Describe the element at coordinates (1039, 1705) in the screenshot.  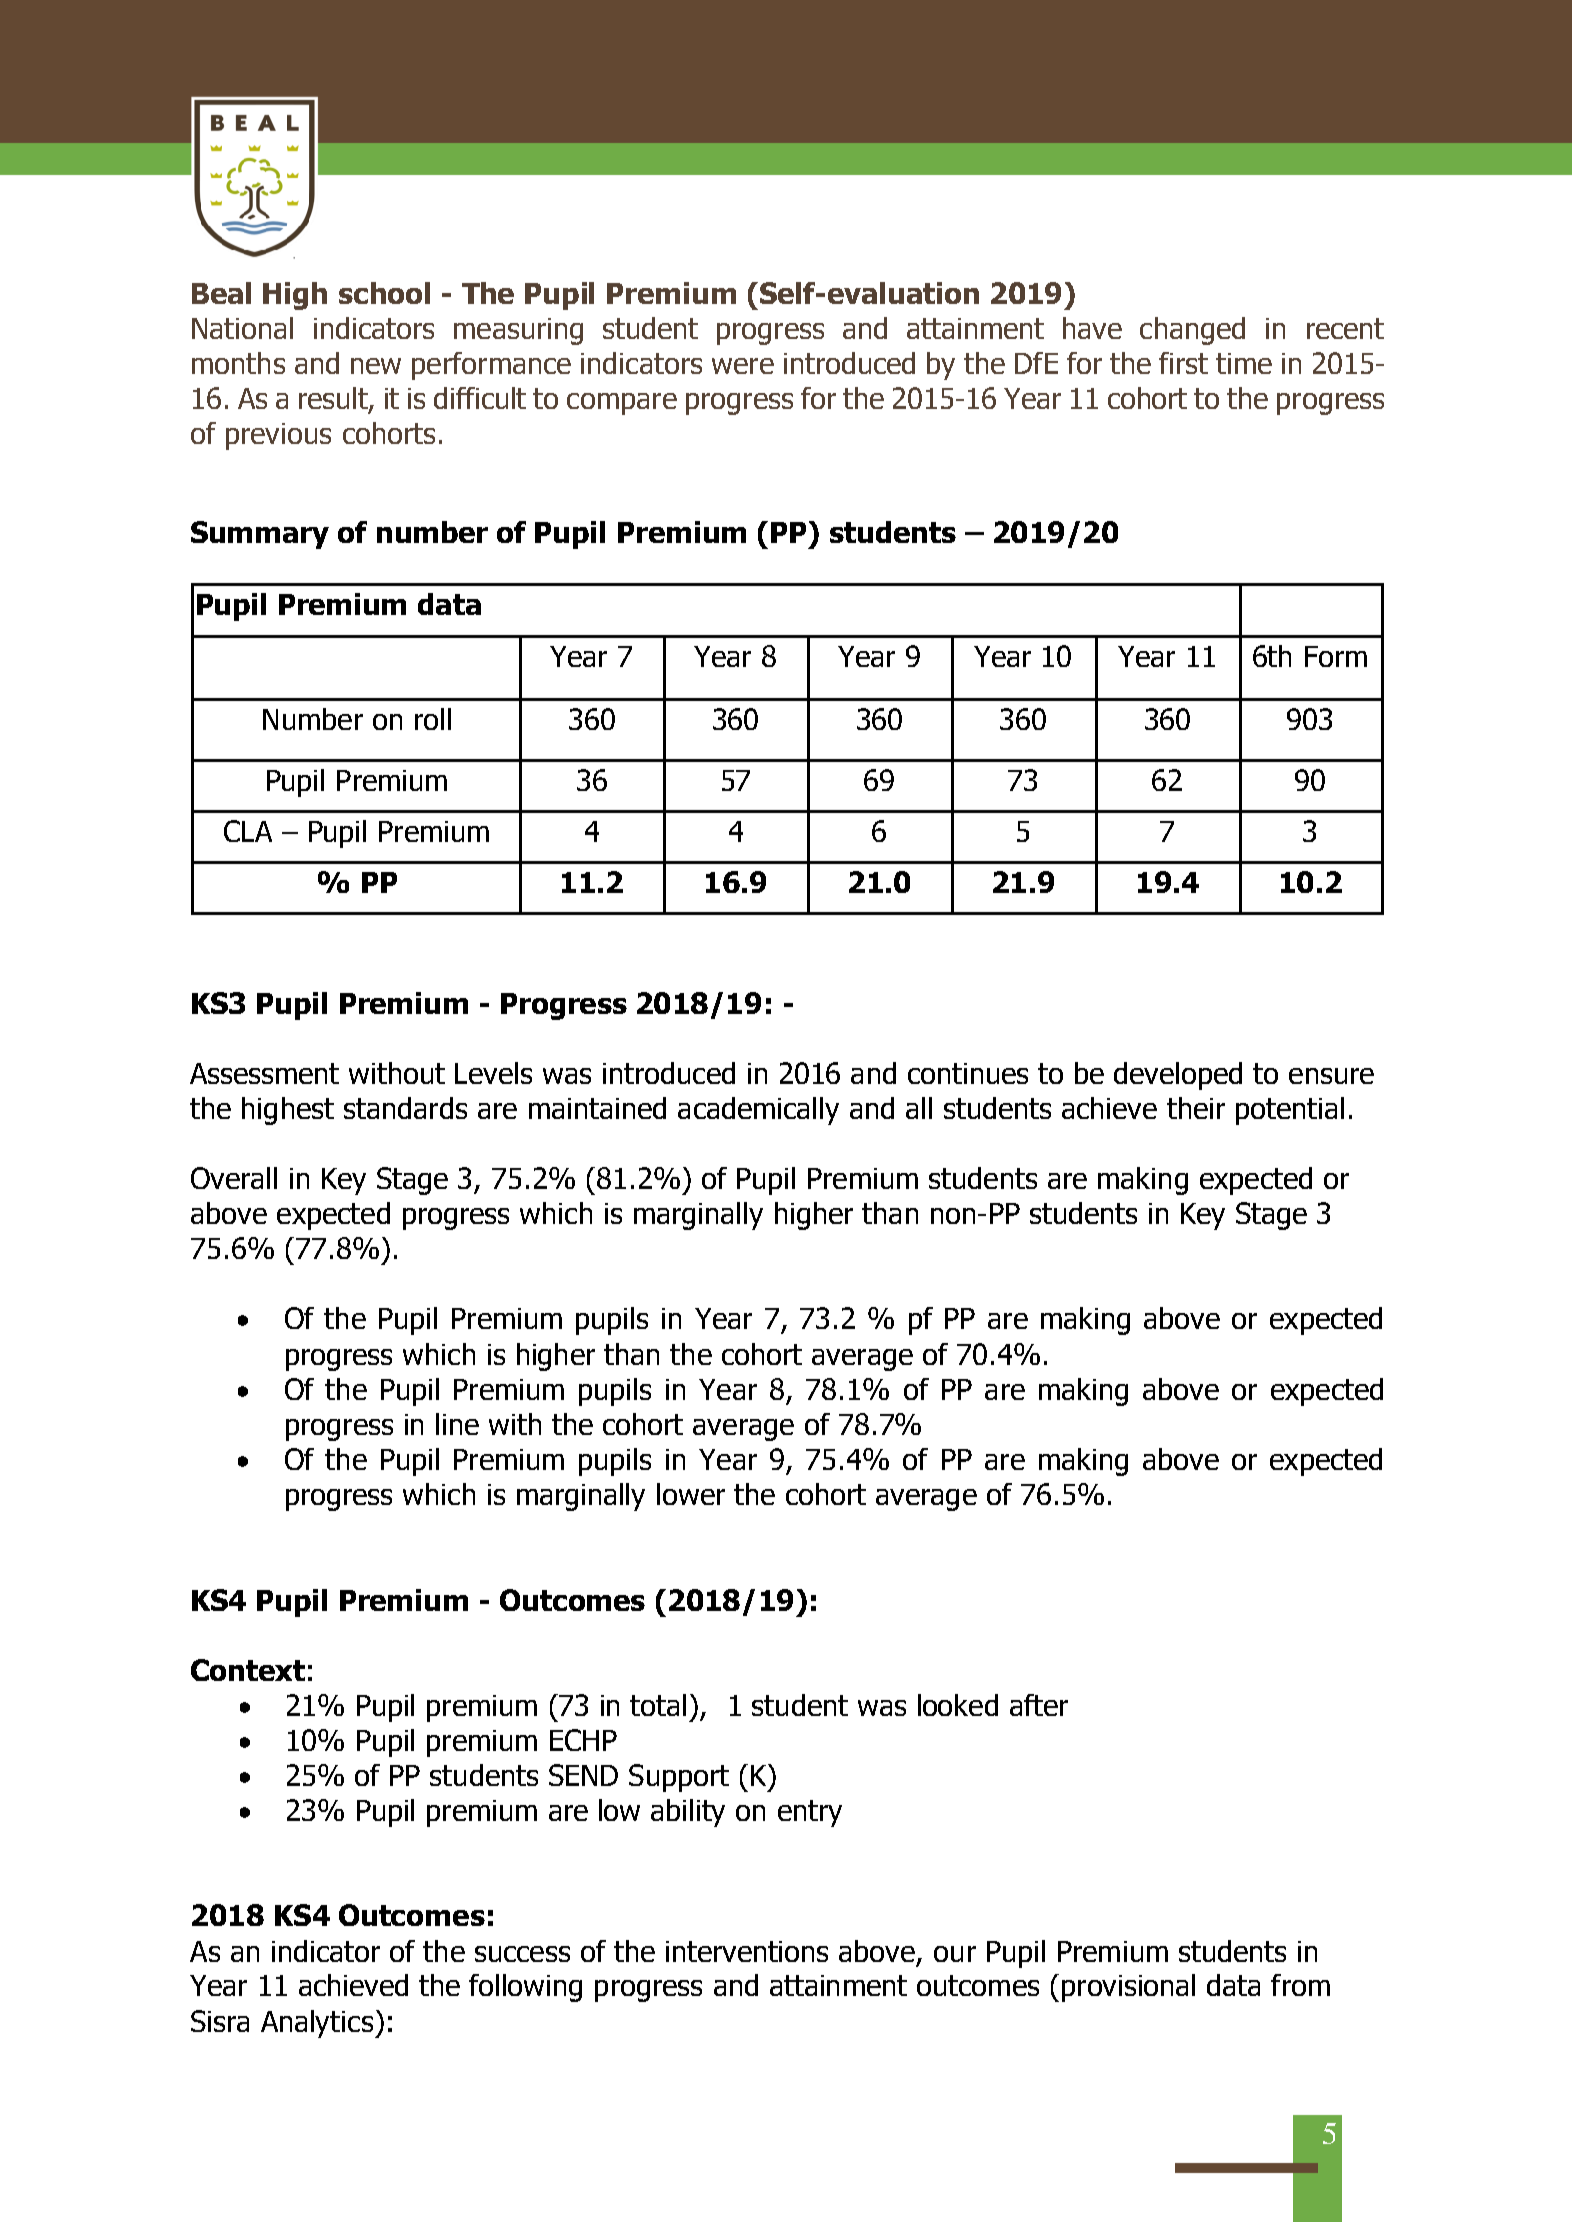
I see `after` at that location.
